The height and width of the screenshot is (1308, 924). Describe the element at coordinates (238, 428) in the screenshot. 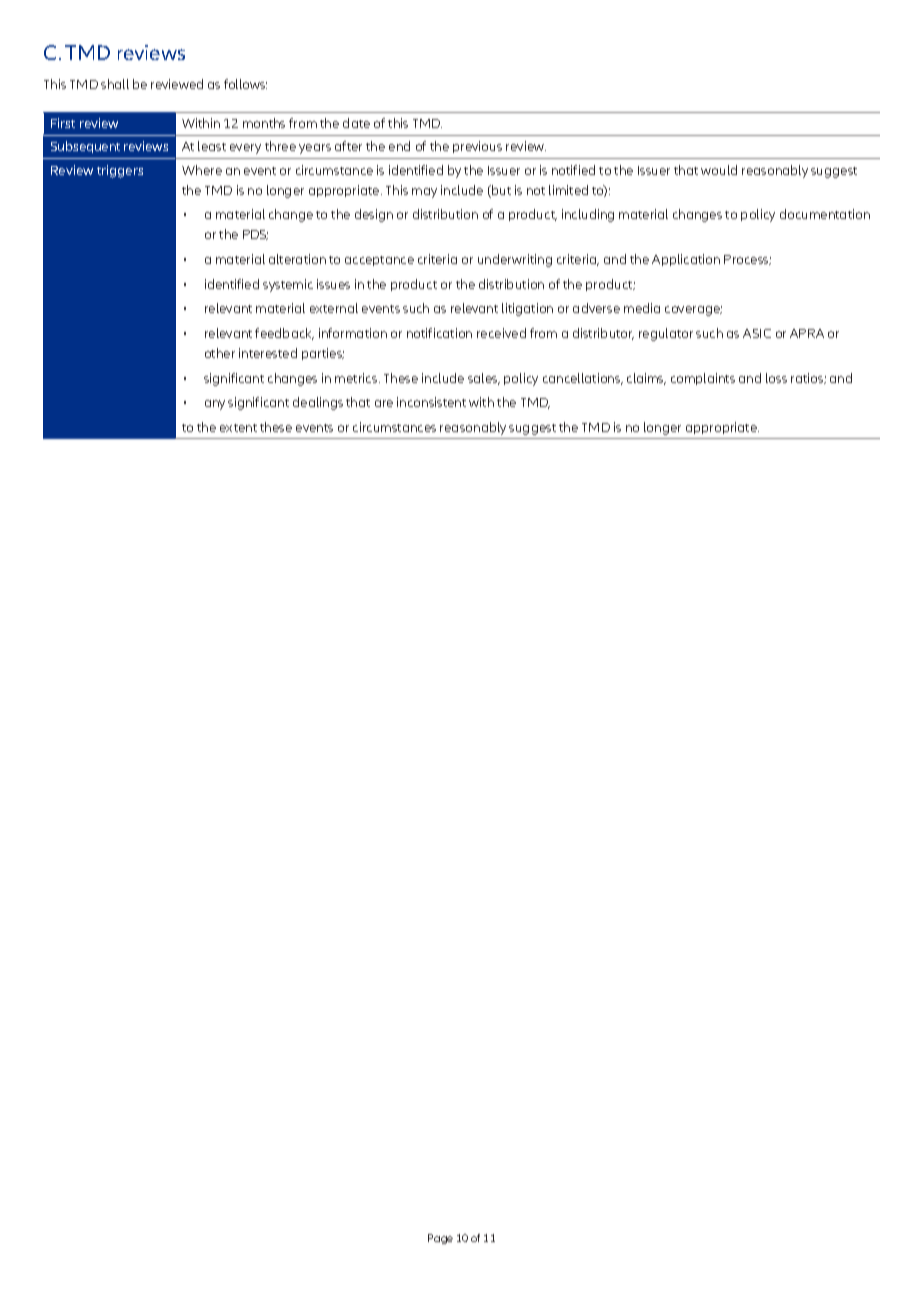

I see `extent` at that location.
